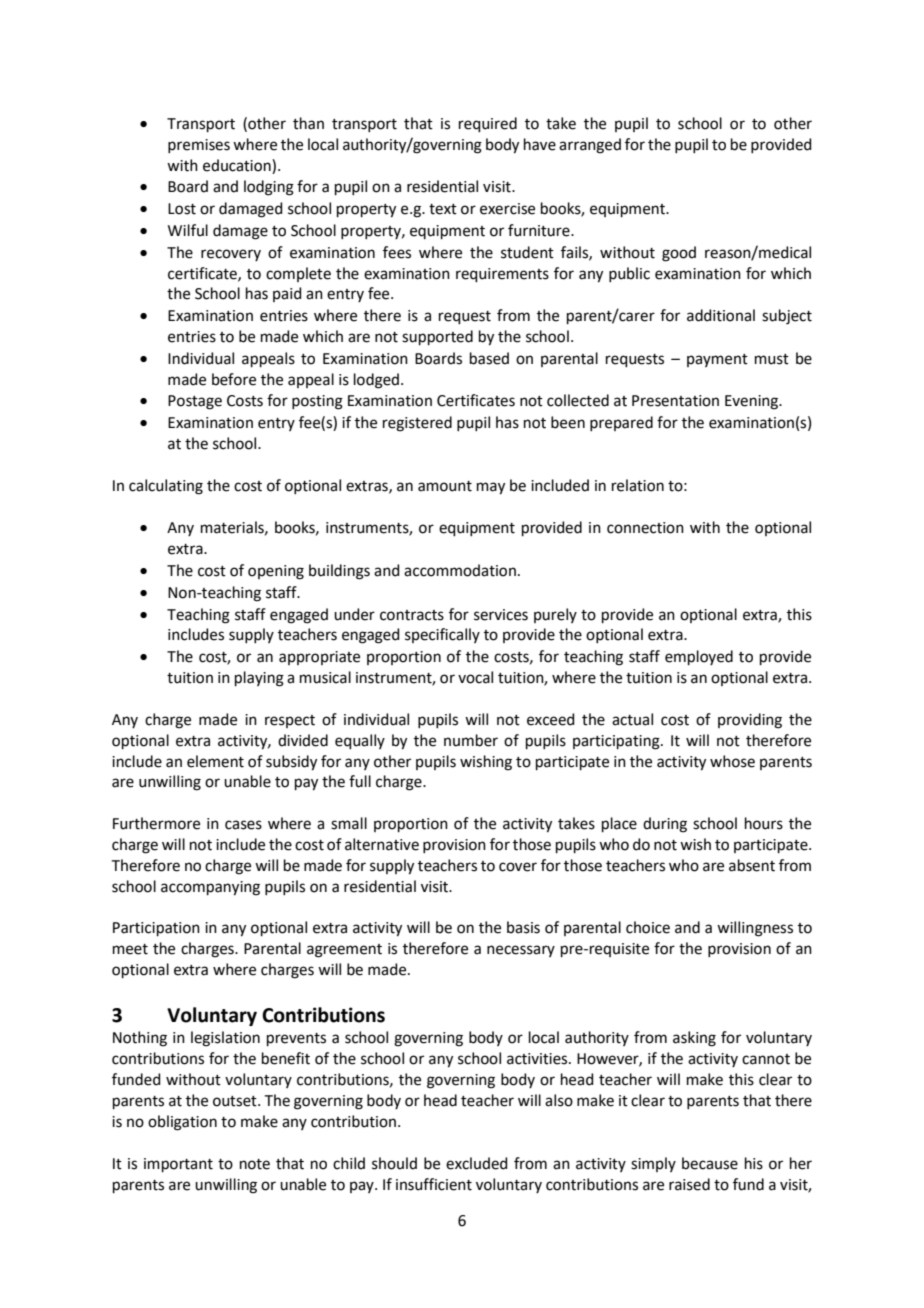 The height and width of the screenshot is (1308, 924). I want to click on arranged, so click(590, 146).
